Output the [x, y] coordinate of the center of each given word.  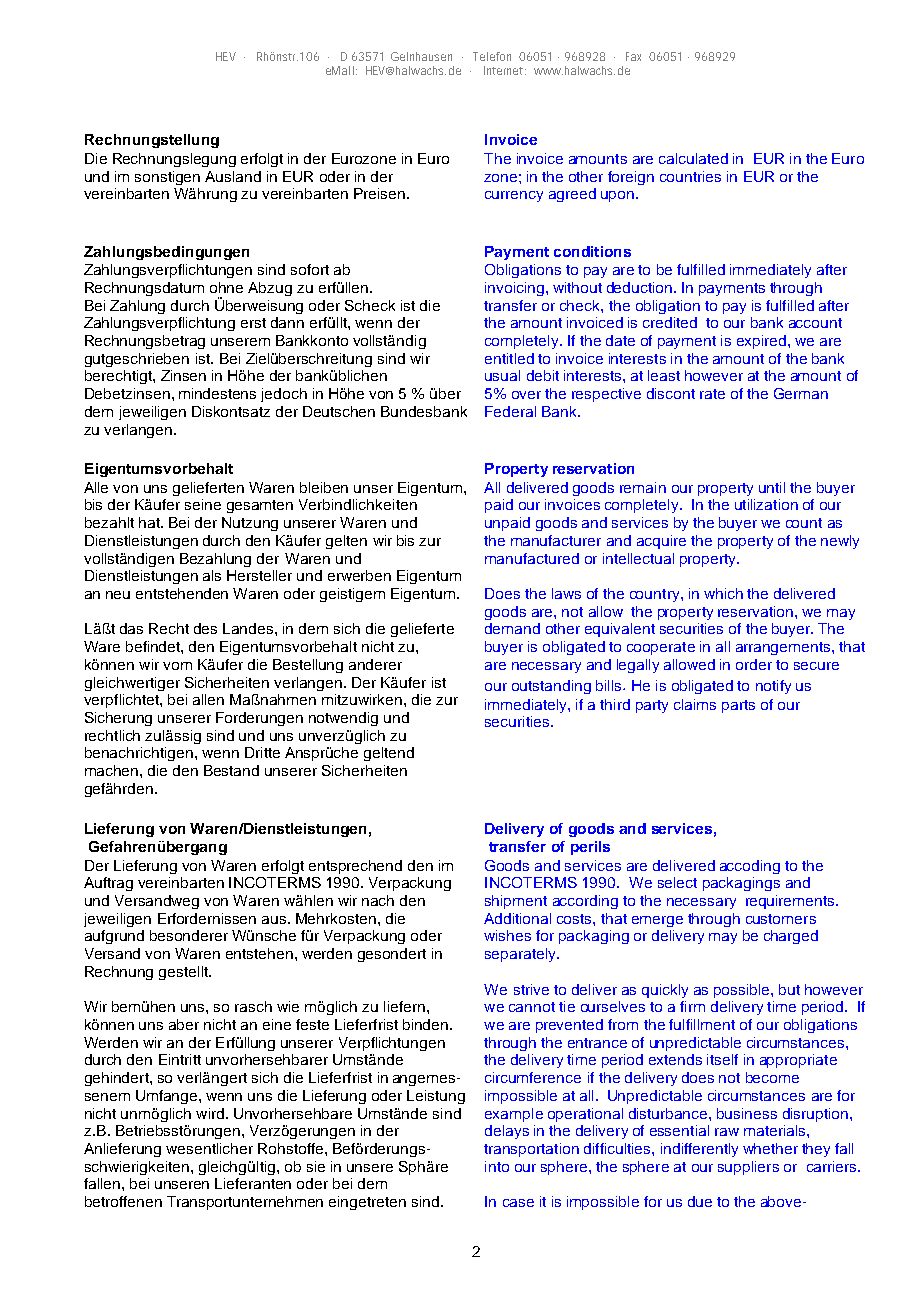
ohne [226, 287]
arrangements [784, 648]
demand [512, 628]
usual [502, 375]
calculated [693, 158]
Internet [505, 70]
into [497, 1166]
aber [184, 1024]
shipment [516, 902]
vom [177, 666]
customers [781, 919]
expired [761, 342]
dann [287, 322]
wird [210, 1113]
